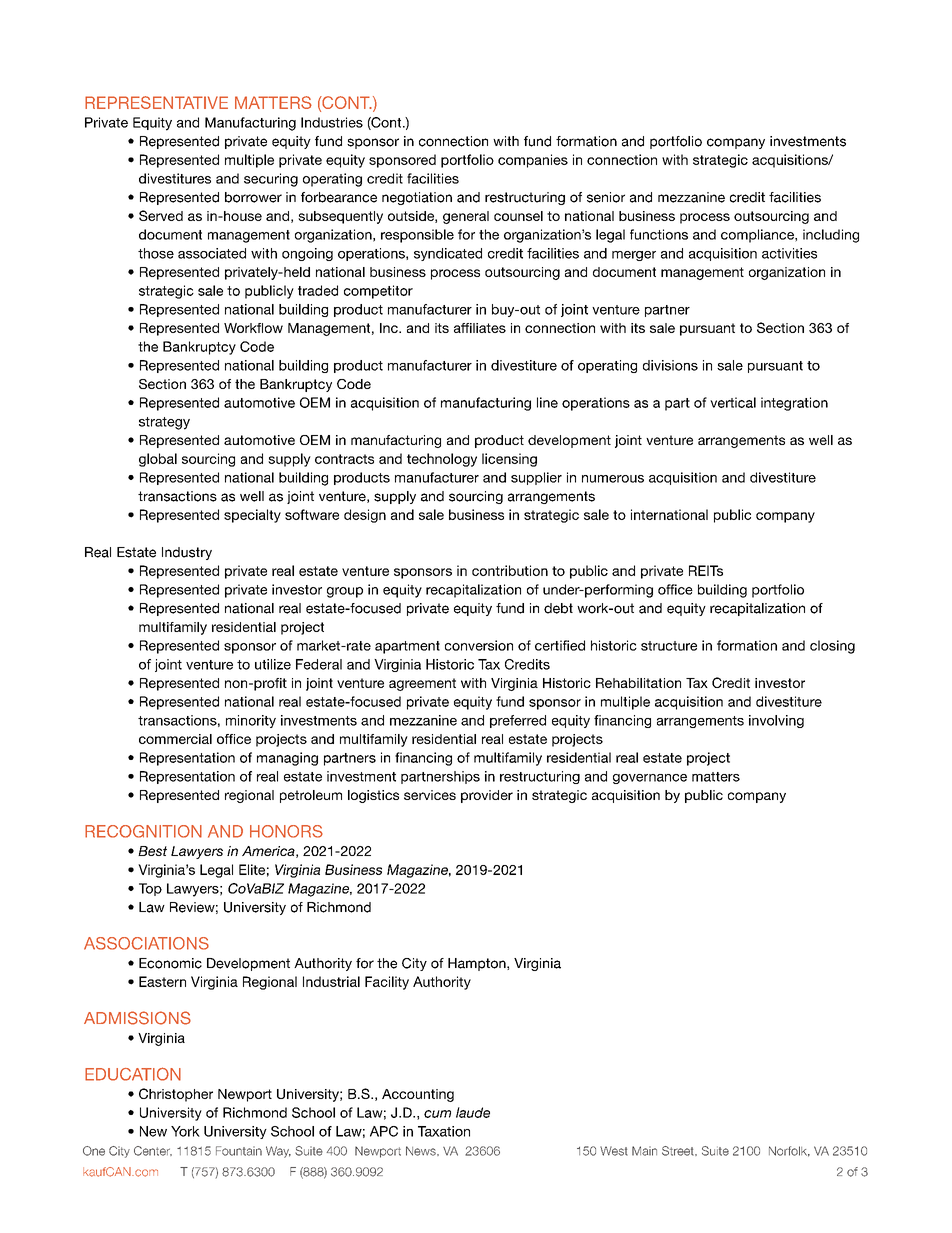 Image resolution: width=952 pixels, height=1233 pixels. What do you see at coordinates (187, 553) in the screenshot?
I see `Industry` at bounding box center [187, 553].
